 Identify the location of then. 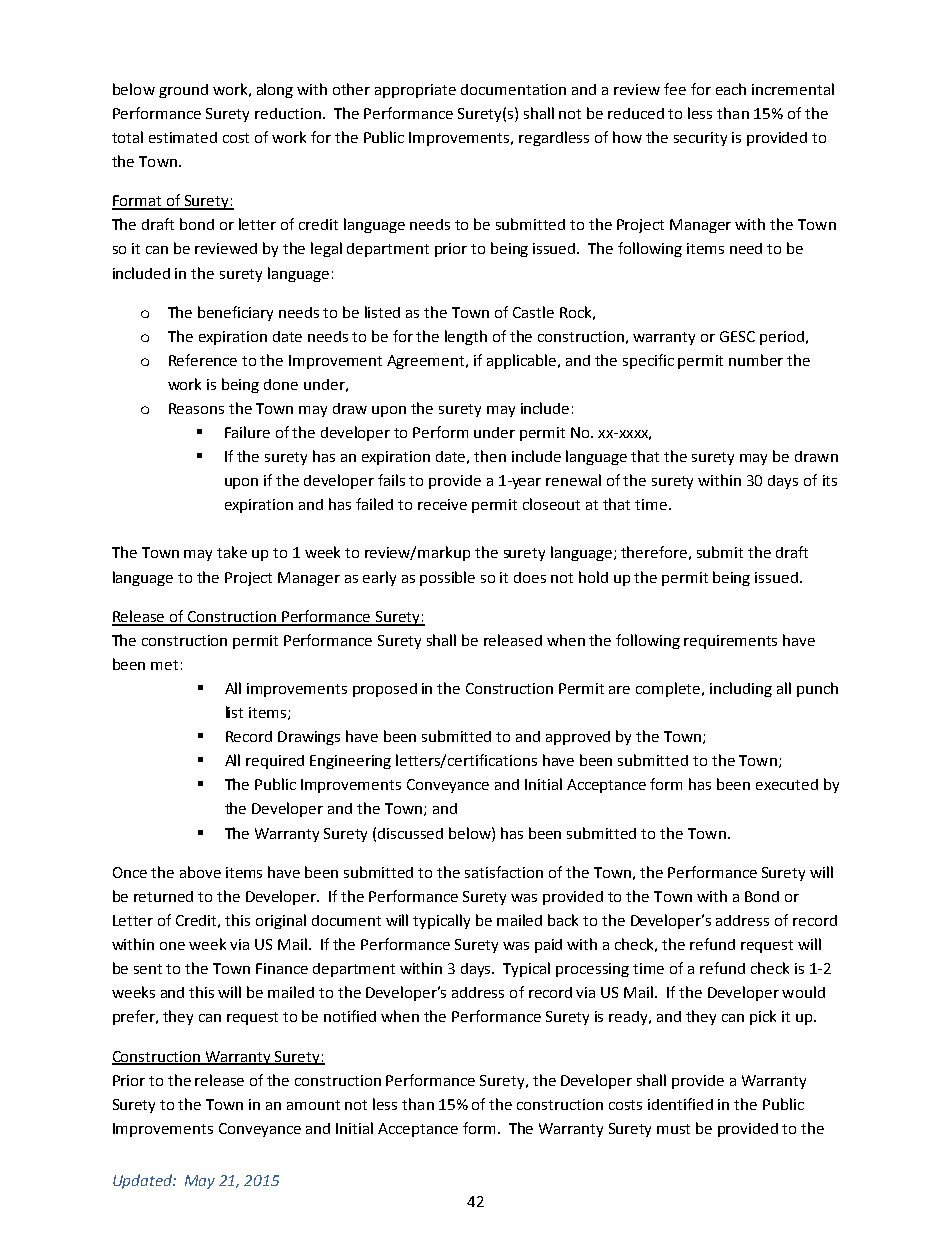
(490, 456).
